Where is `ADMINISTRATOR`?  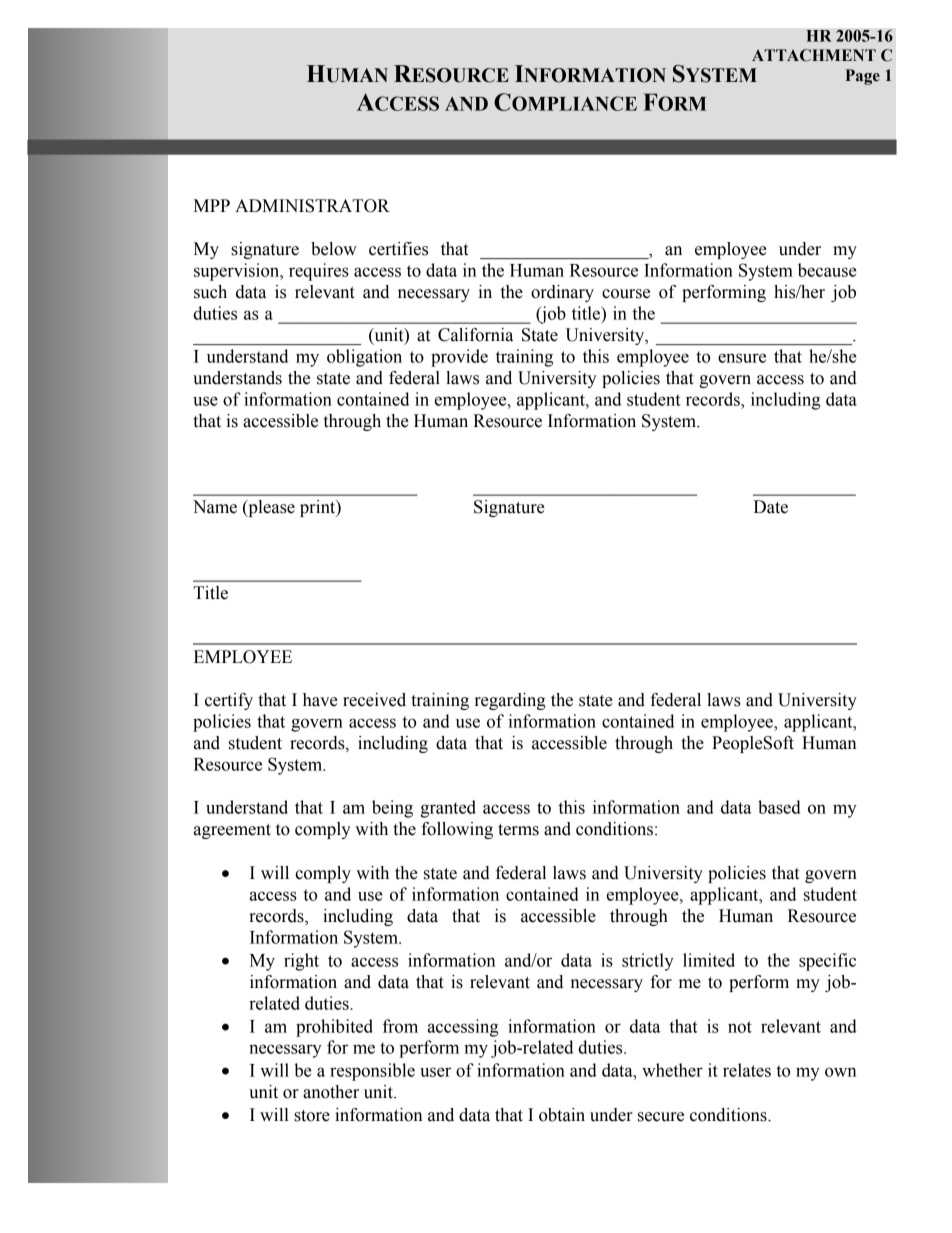
ADMINISTRATOR is located at coordinates (312, 206).
